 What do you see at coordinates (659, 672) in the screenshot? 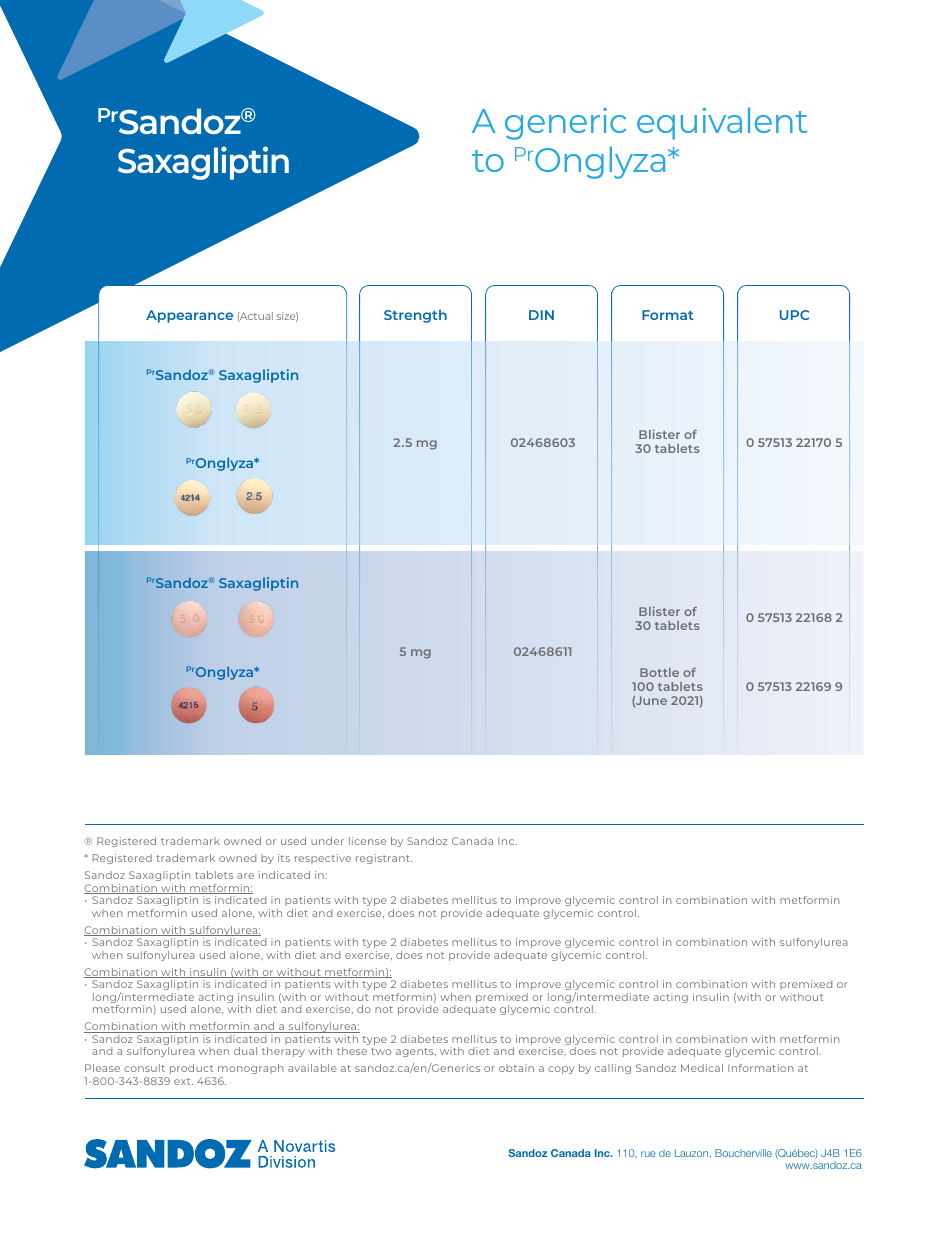
I see `Bottle` at bounding box center [659, 672].
